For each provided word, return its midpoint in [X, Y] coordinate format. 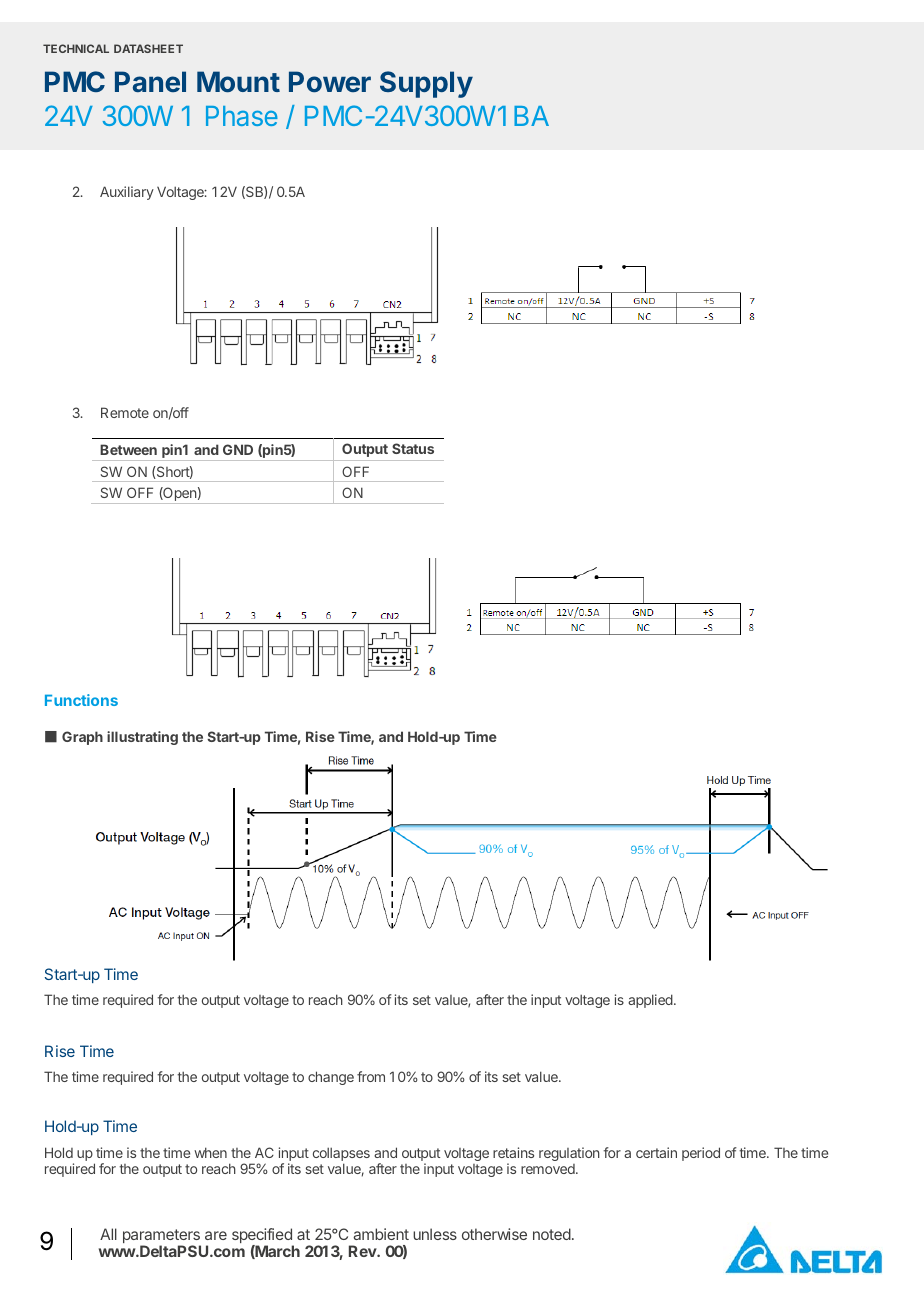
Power [330, 82]
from [371, 1076]
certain [656, 1152]
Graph [82, 738]
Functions [81, 700]
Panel [150, 81]
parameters [162, 1237]
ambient [381, 1234]
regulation [569, 1154]
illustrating [142, 738]
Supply [426, 84]
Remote [125, 412]
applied [651, 1001]
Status [413, 448]
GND [238, 449]
